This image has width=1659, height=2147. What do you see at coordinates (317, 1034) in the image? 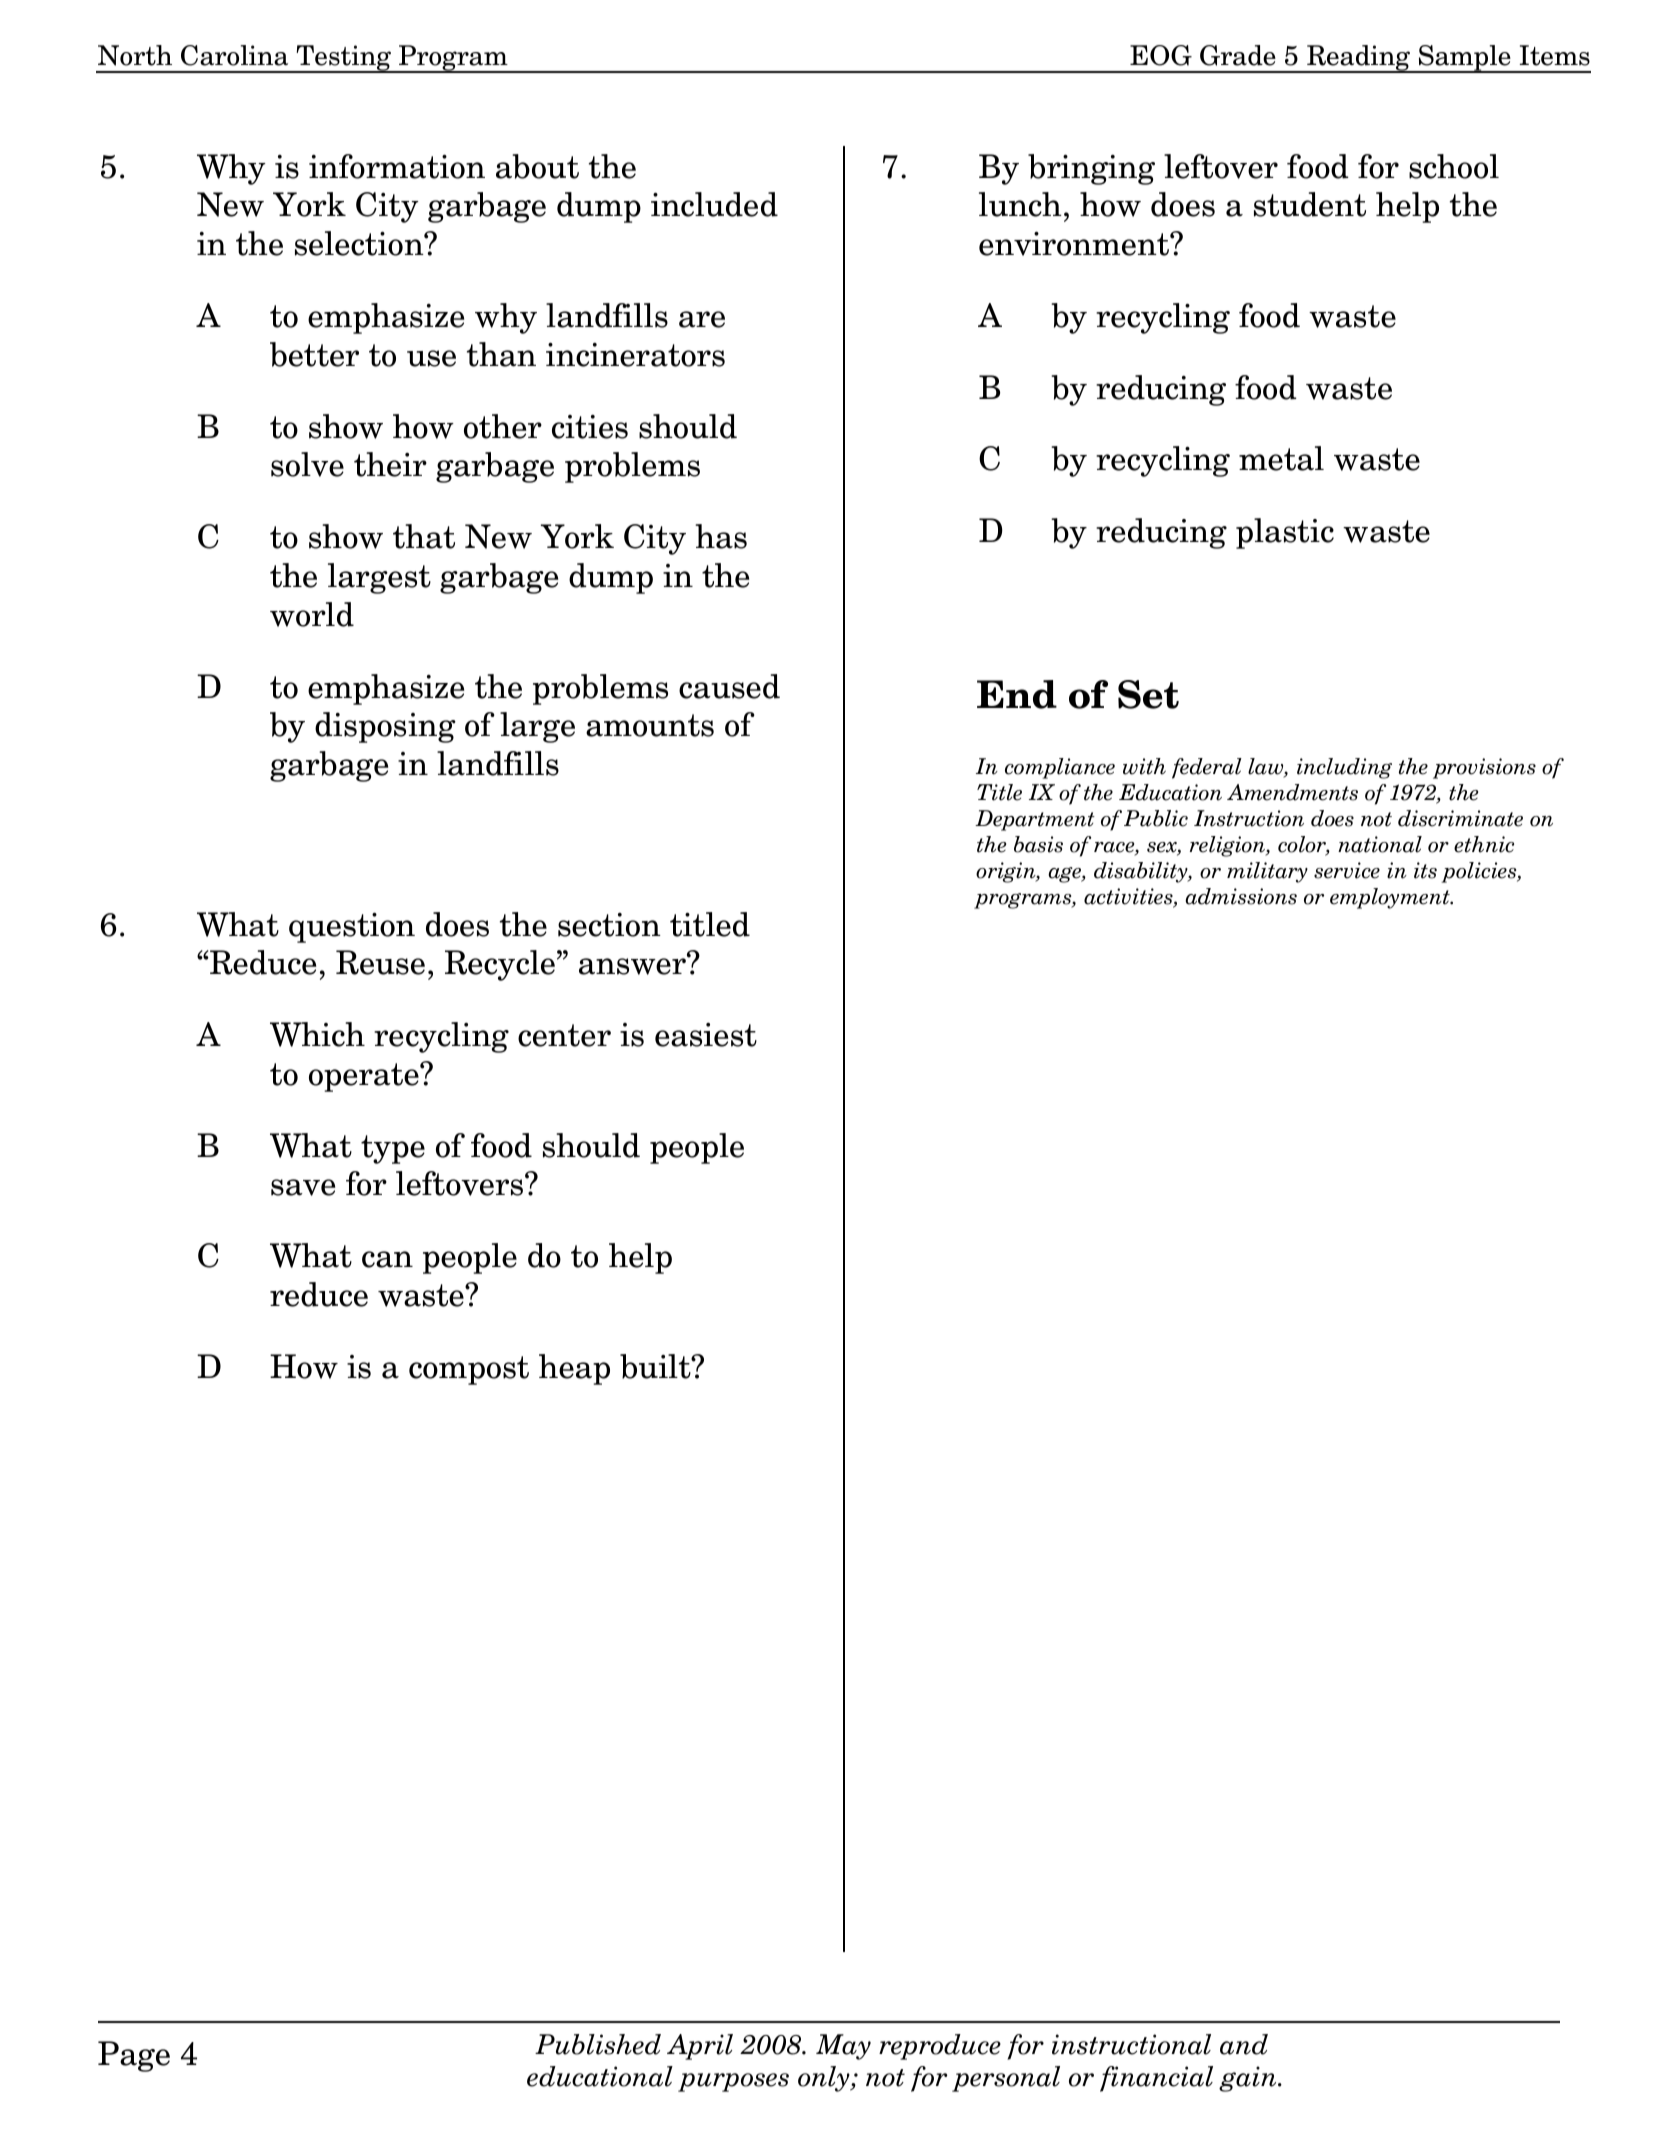
I see `Which` at bounding box center [317, 1034].
